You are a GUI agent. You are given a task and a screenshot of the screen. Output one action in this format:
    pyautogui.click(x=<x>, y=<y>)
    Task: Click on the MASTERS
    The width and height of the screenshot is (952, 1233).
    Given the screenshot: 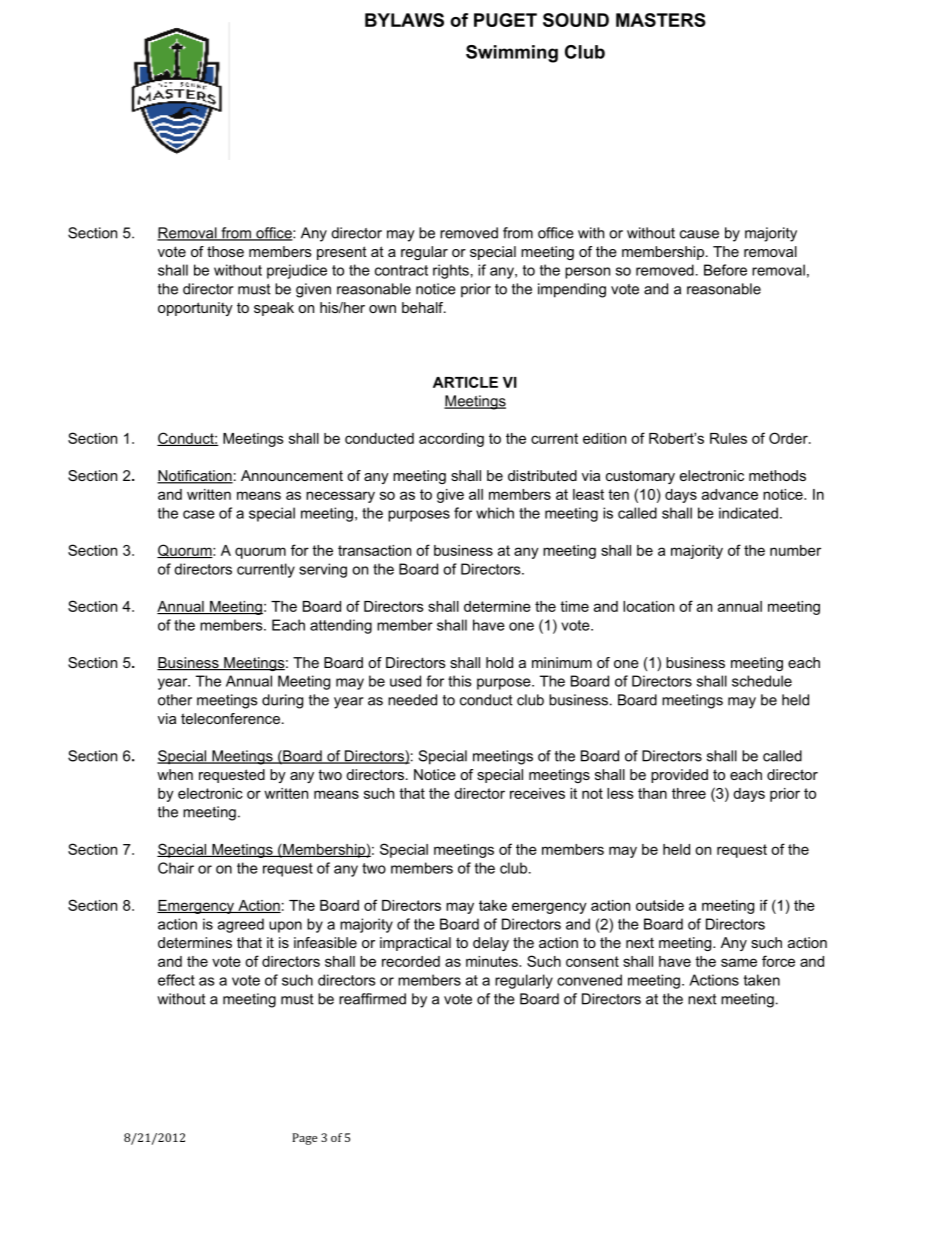 What is the action you would take?
    pyautogui.click(x=661, y=20)
